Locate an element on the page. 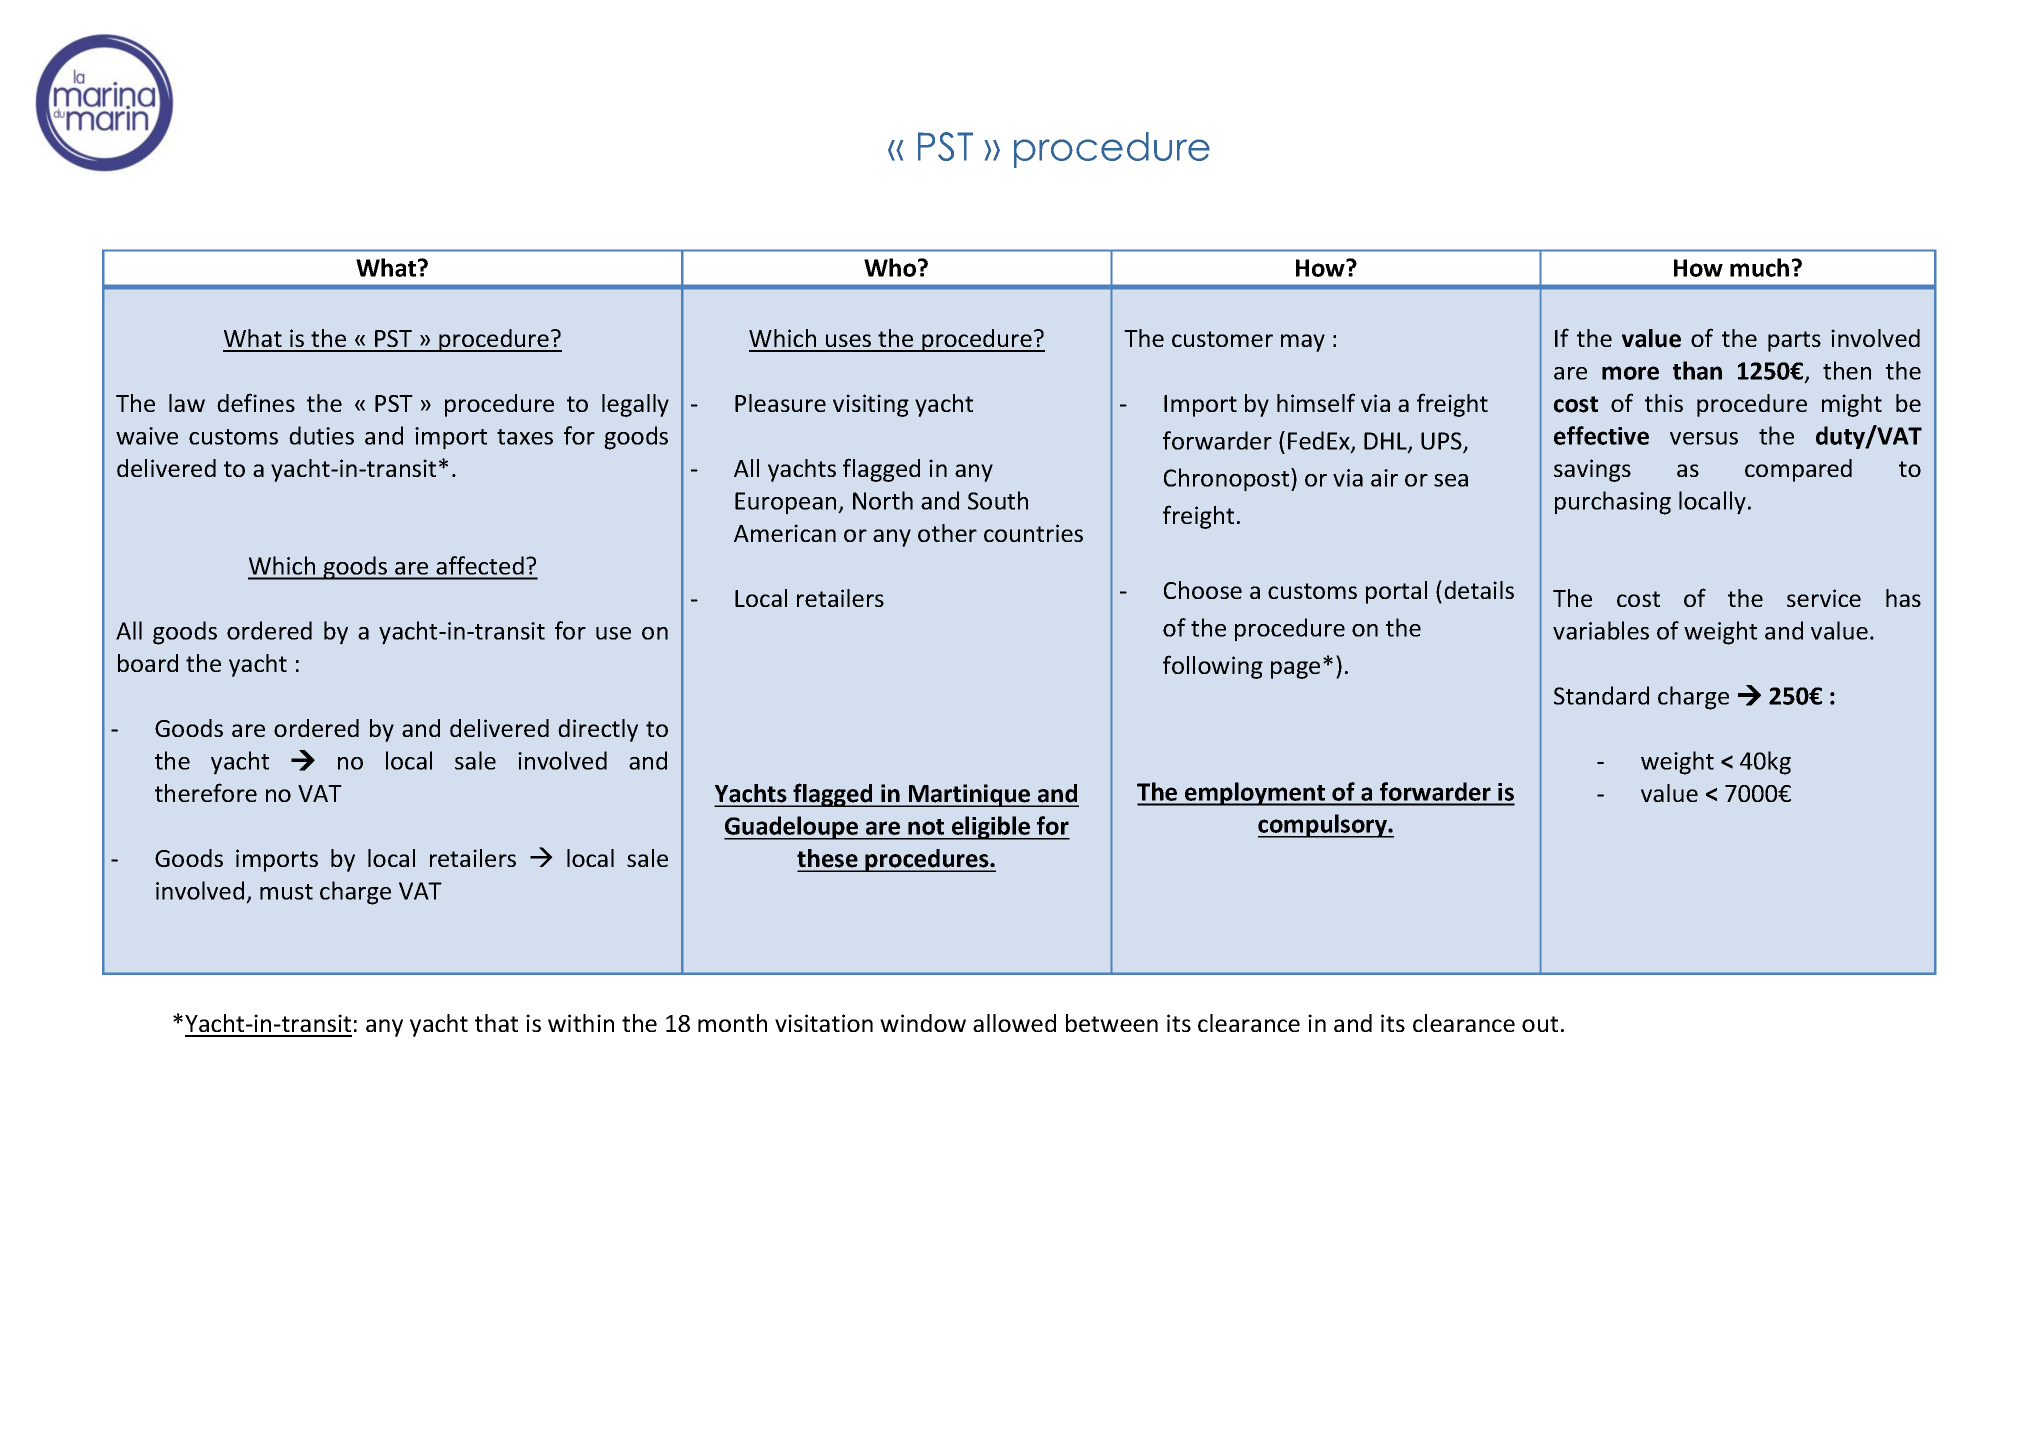  eligible is located at coordinates (991, 828).
